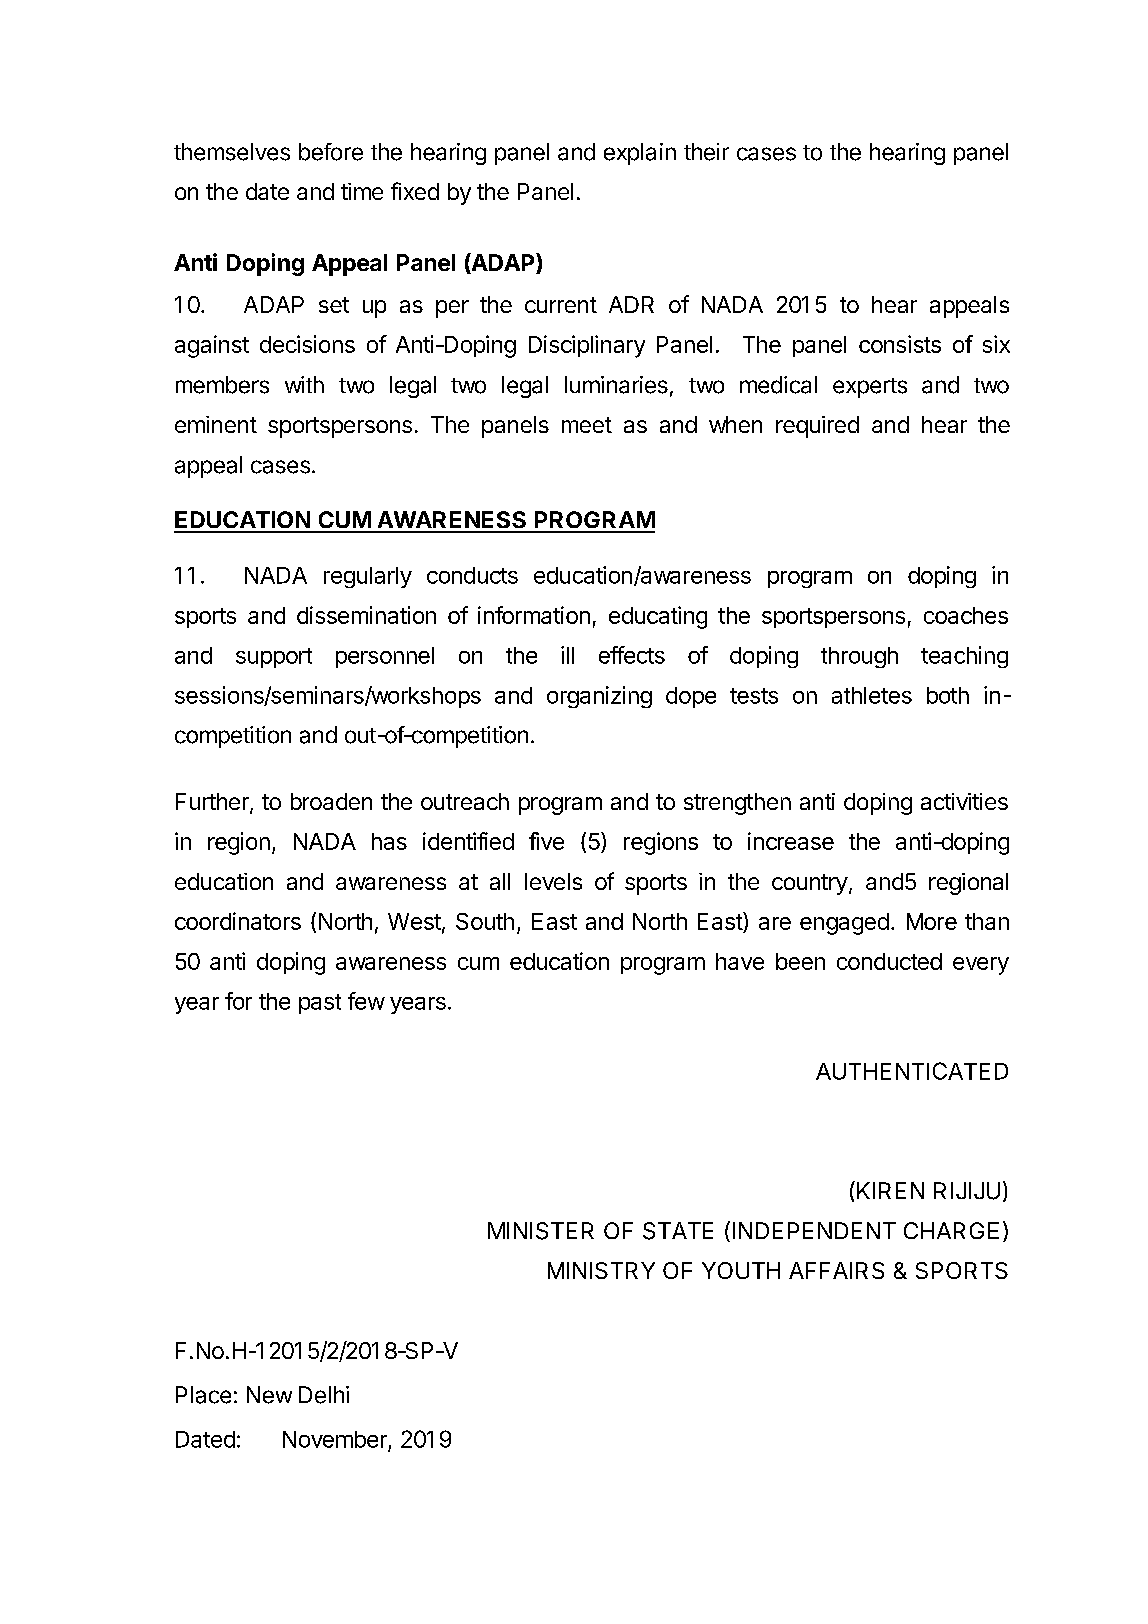 Image resolution: width=1148 pixels, height=1624 pixels. Describe the element at coordinates (331, 152) in the image. I see `before` at that location.
